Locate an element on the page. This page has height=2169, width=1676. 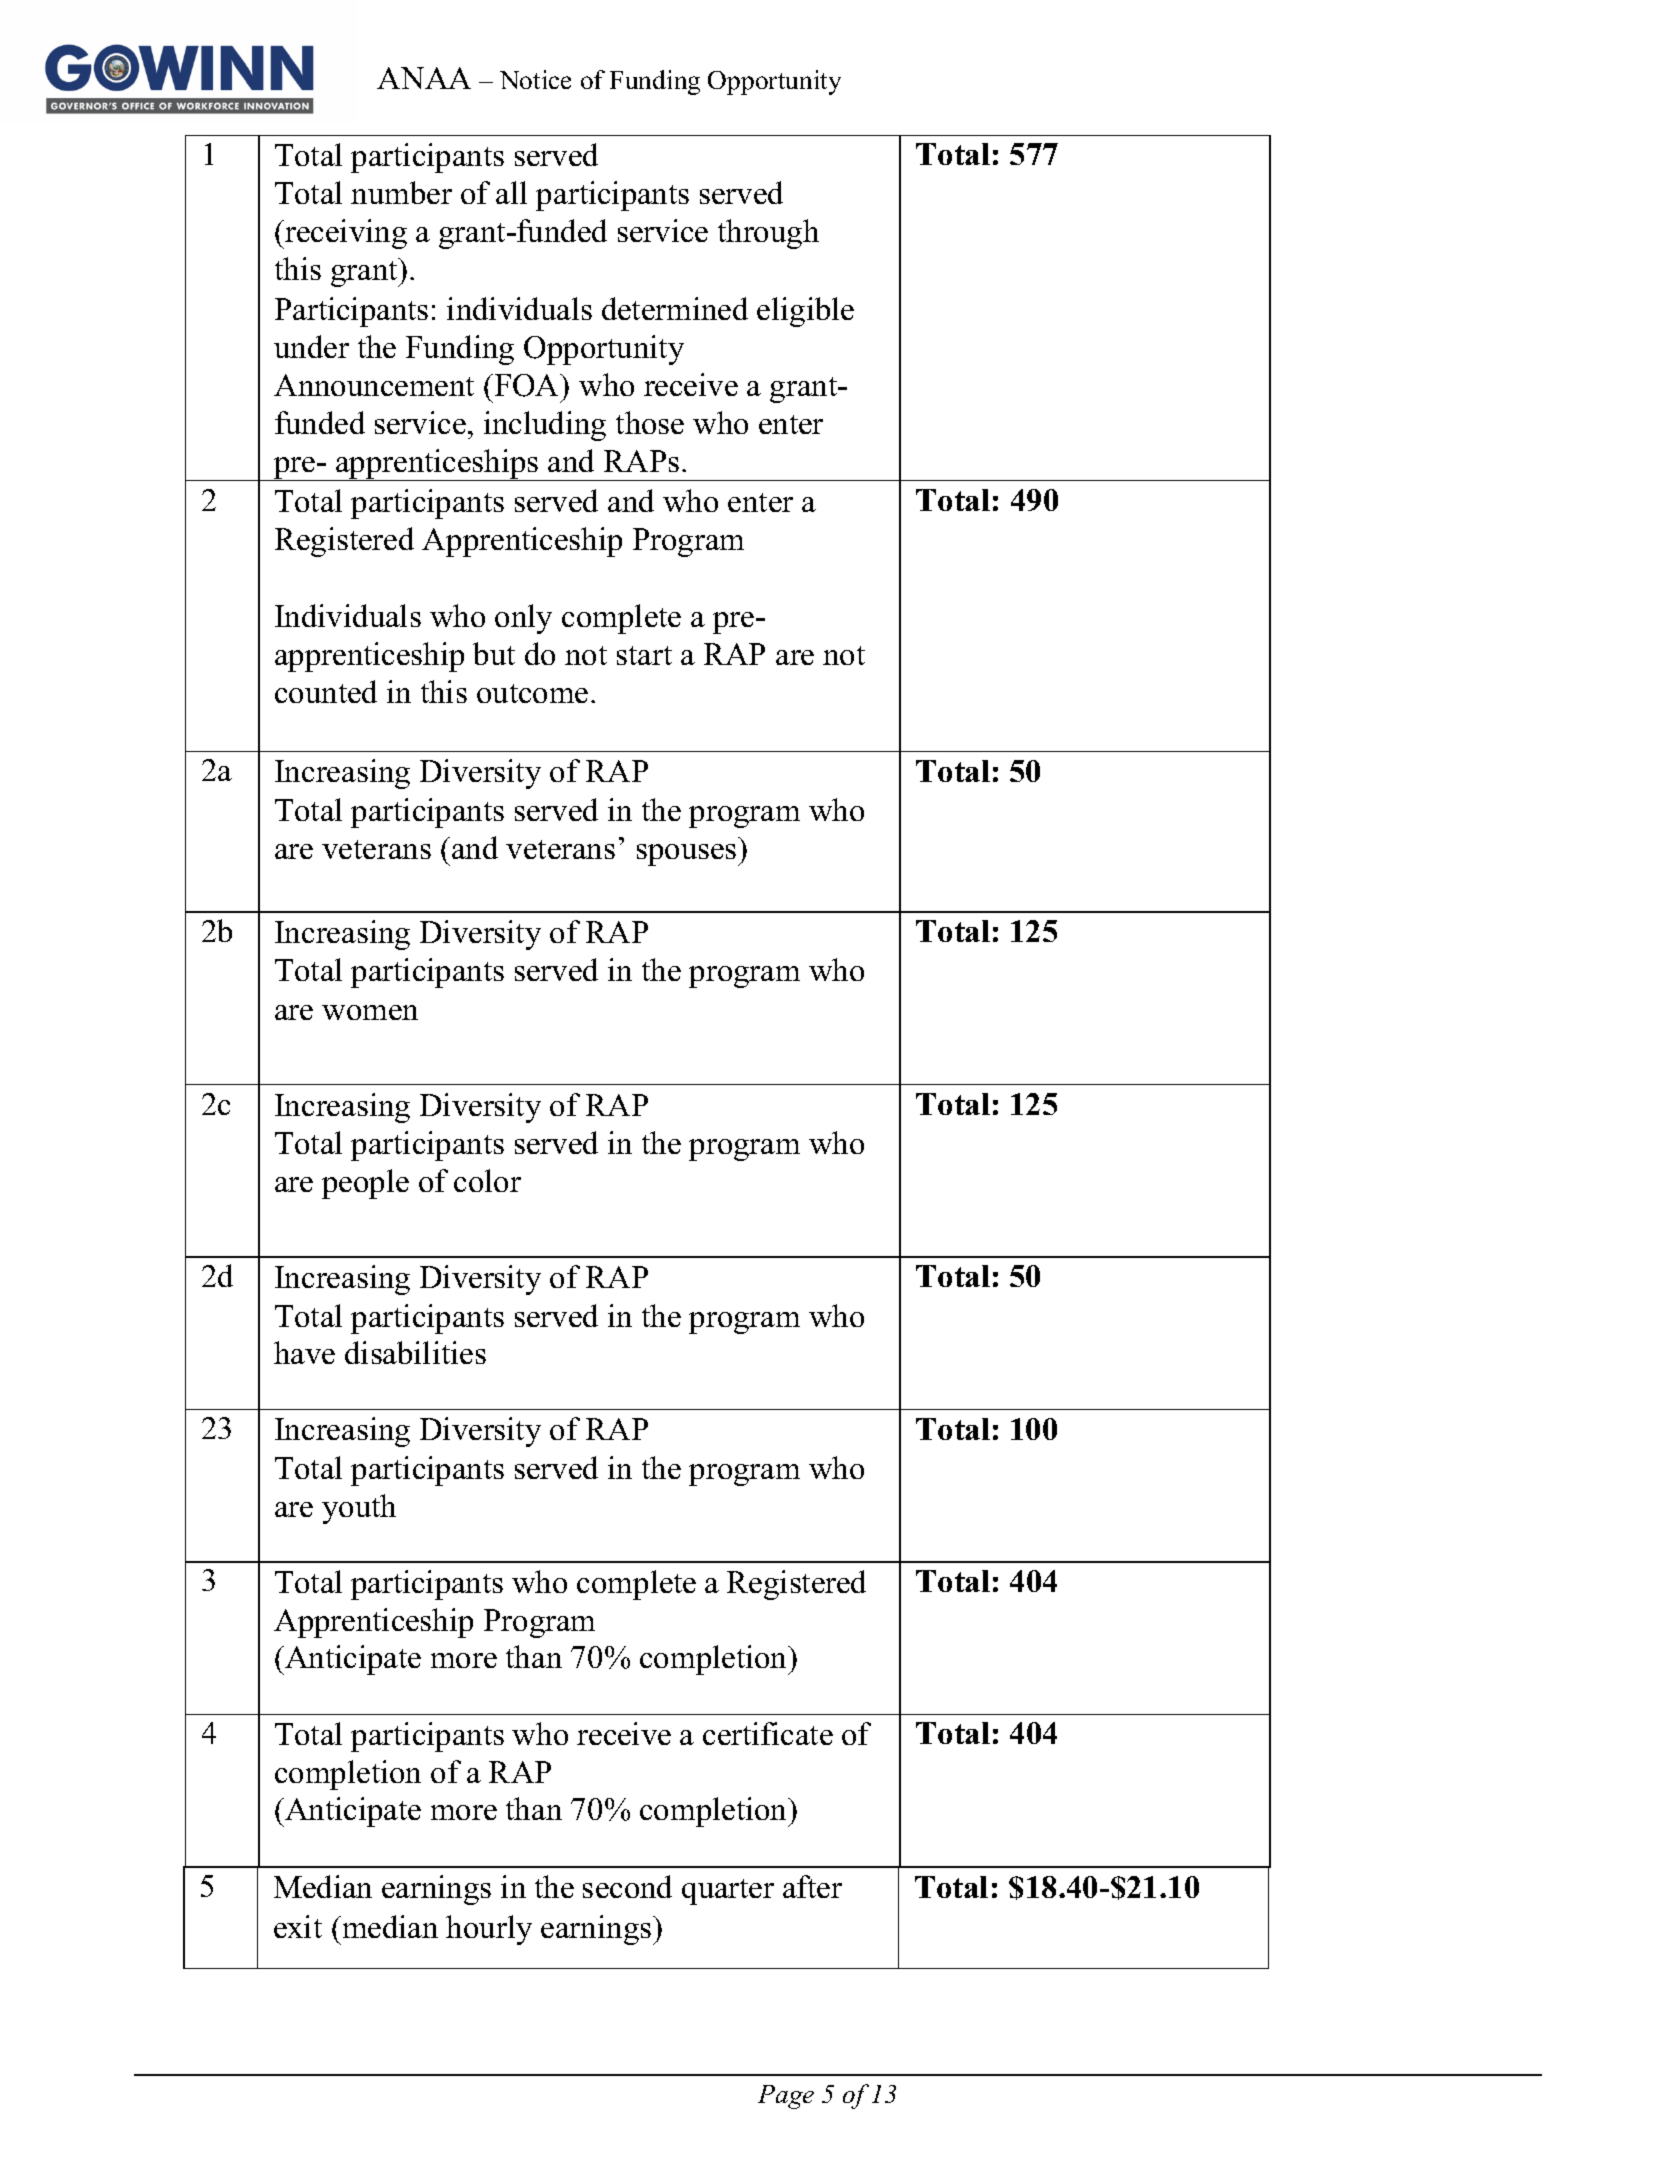
through is located at coordinates (768, 234).
